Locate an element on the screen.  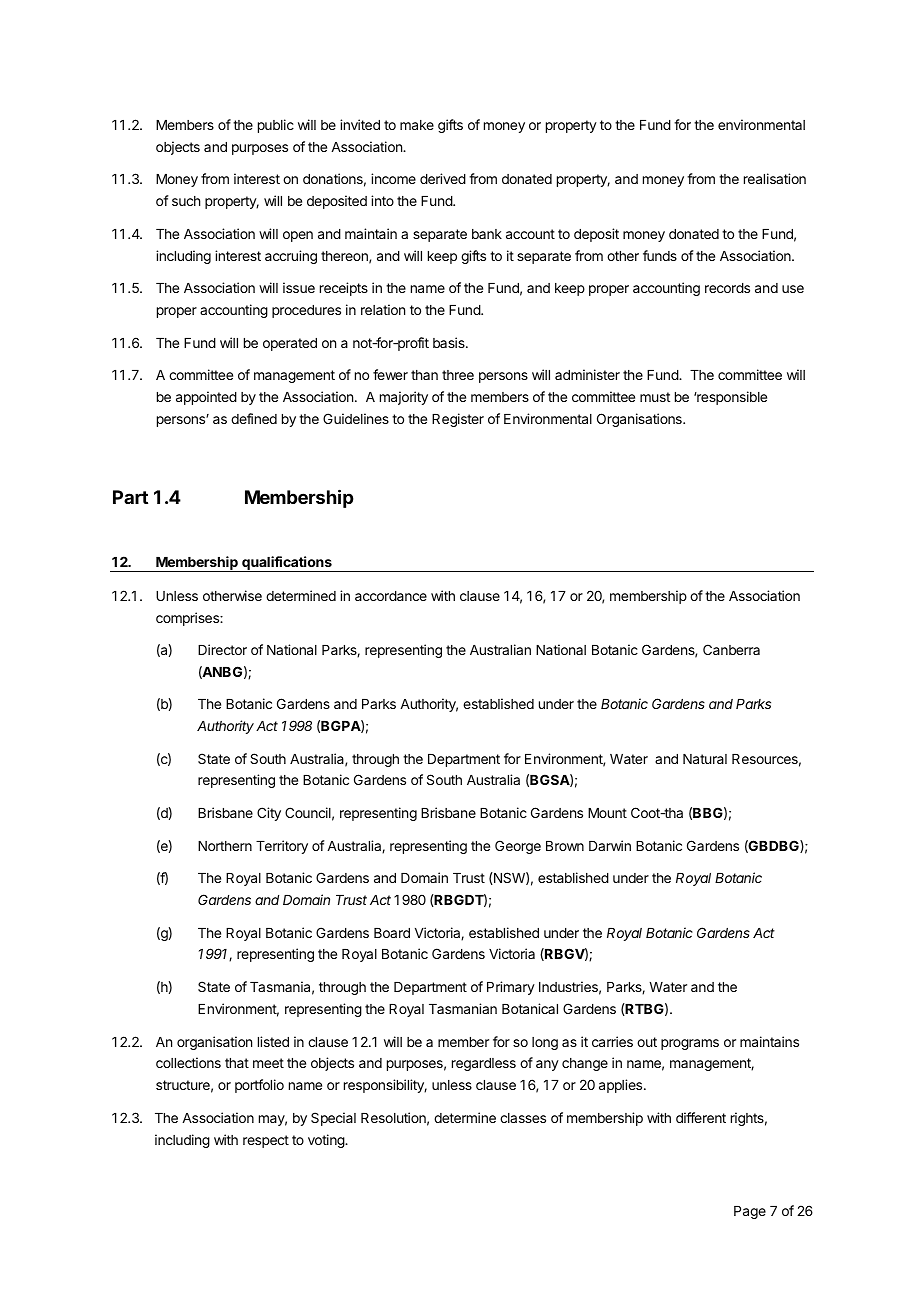
Territory is located at coordinates (282, 847).
